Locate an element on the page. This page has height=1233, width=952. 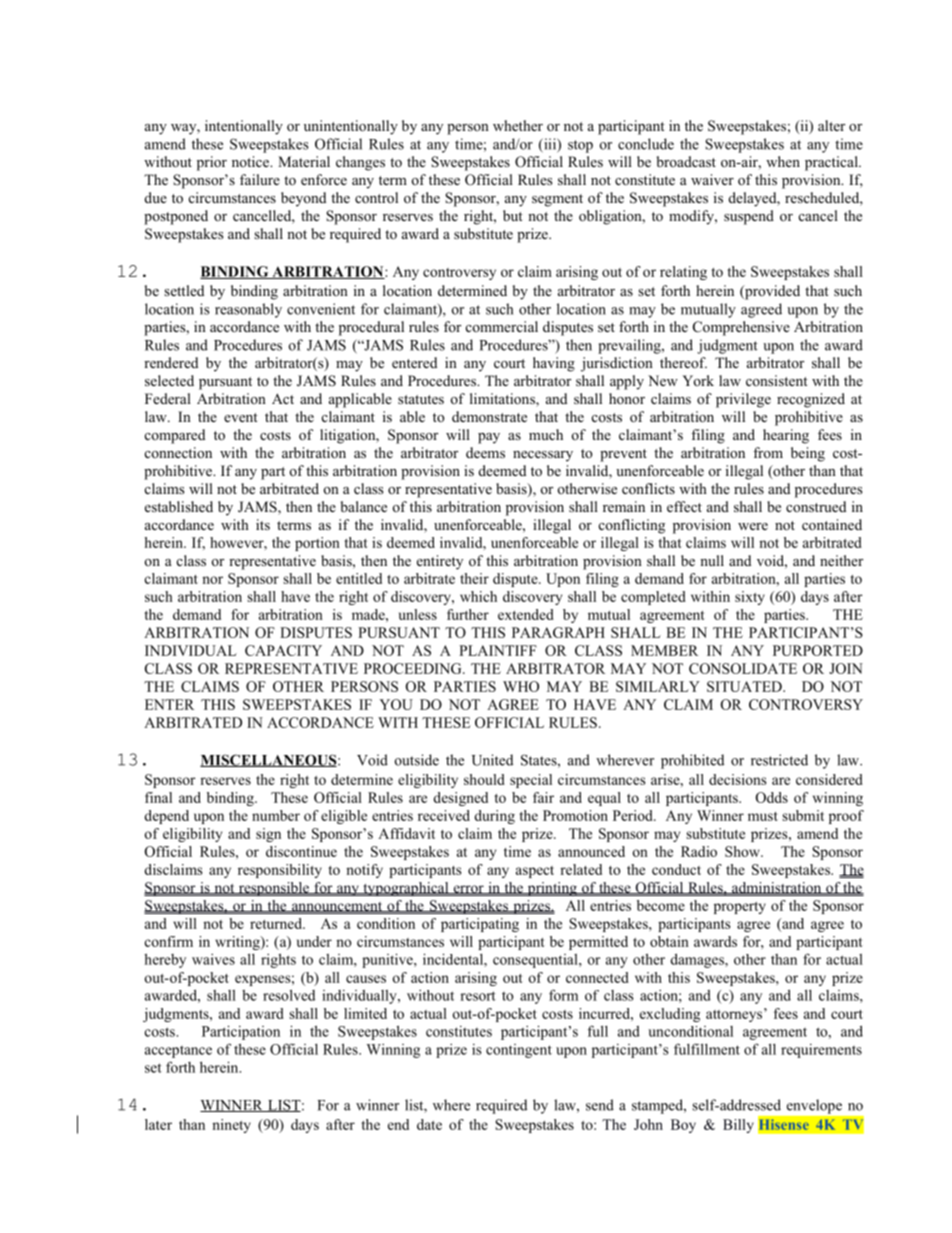
when is located at coordinates (783, 161).
